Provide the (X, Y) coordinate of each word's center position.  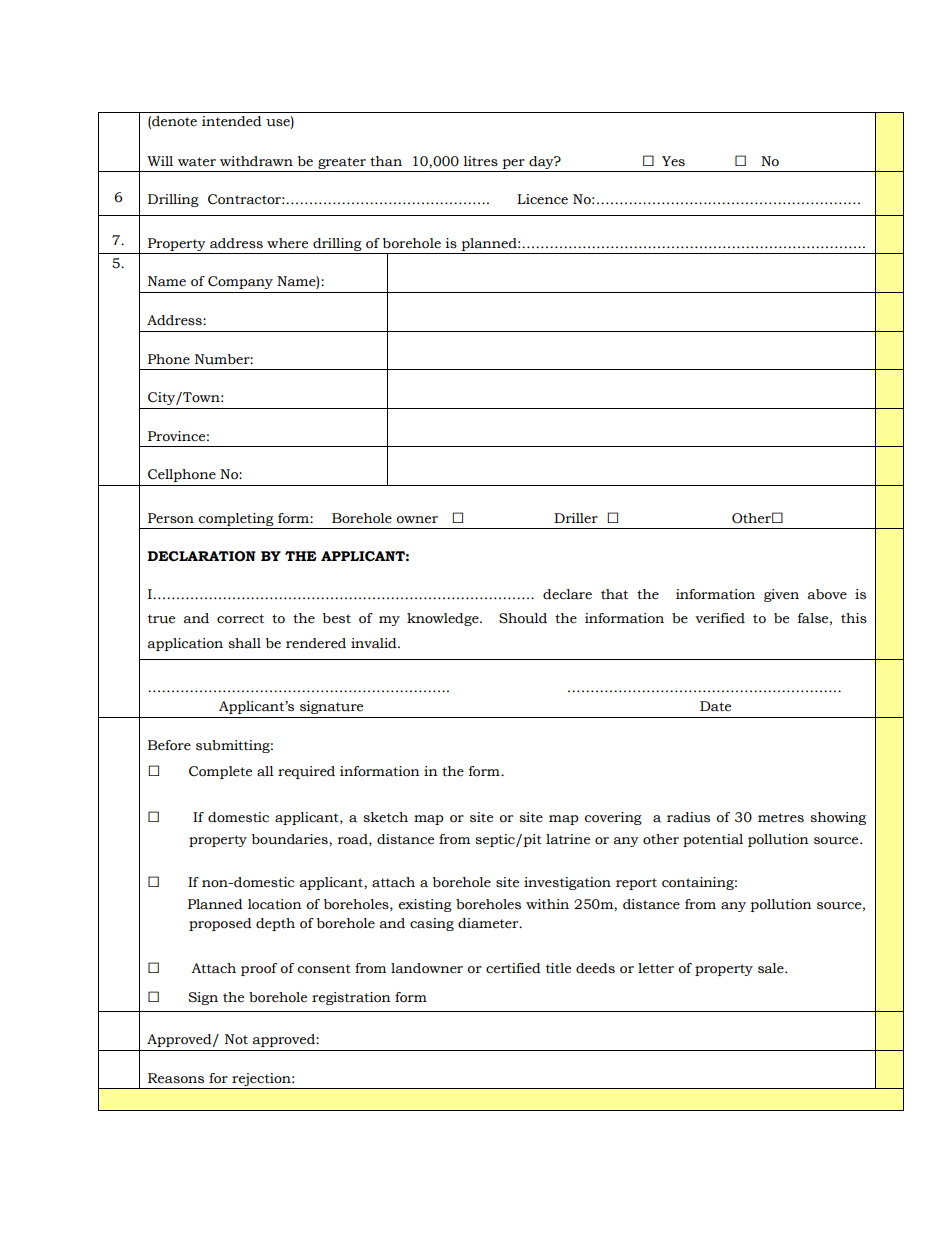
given (781, 595)
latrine (568, 839)
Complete (220, 772)
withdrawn (256, 161)
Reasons (176, 1078)
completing (236, 519)
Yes (673, 161)
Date (715, 706)
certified (513, 968)
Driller (576, 518)
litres (480, 161)
